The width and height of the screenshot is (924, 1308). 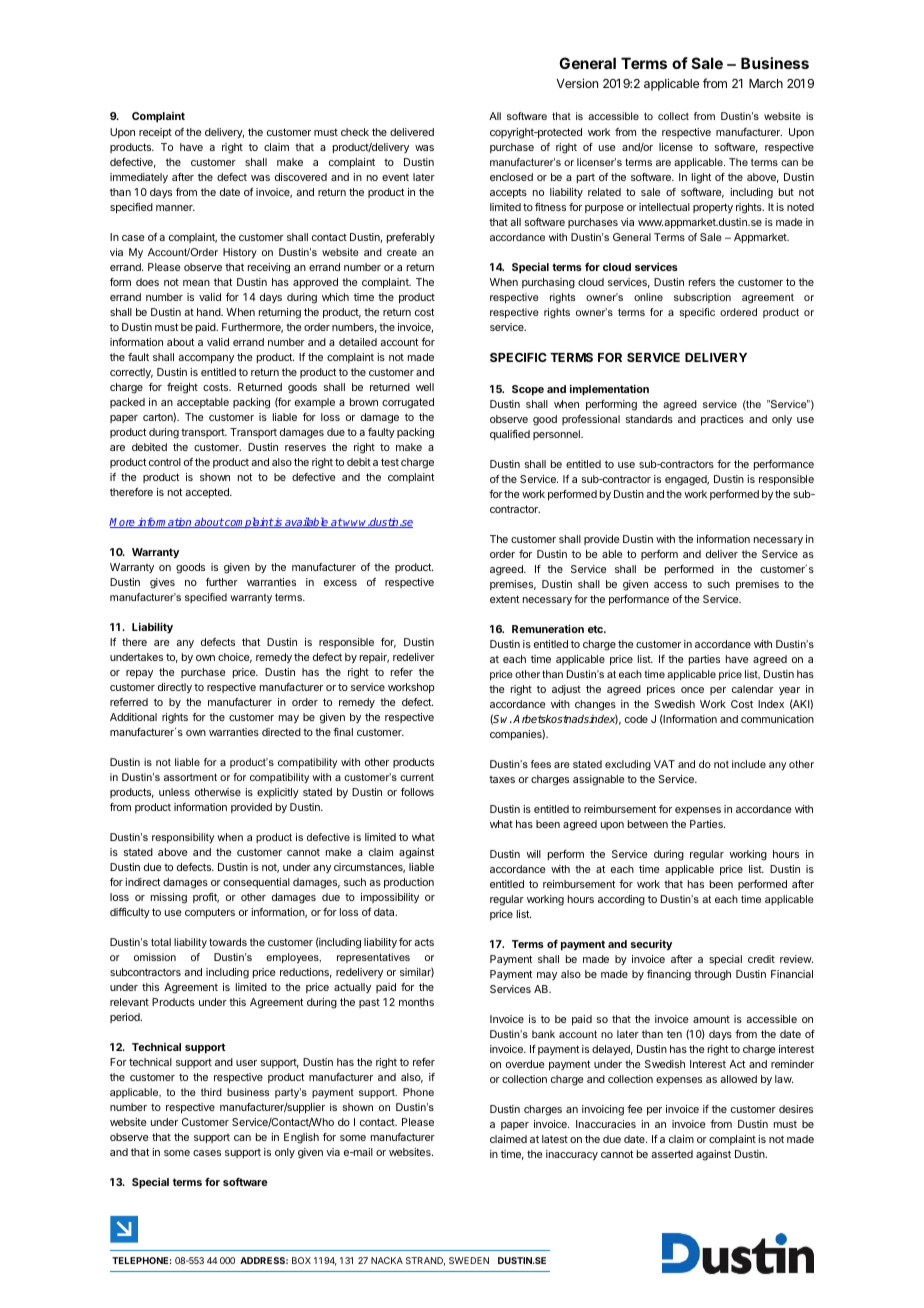 I want to click on asserted, so click(x=672, y=1154).
